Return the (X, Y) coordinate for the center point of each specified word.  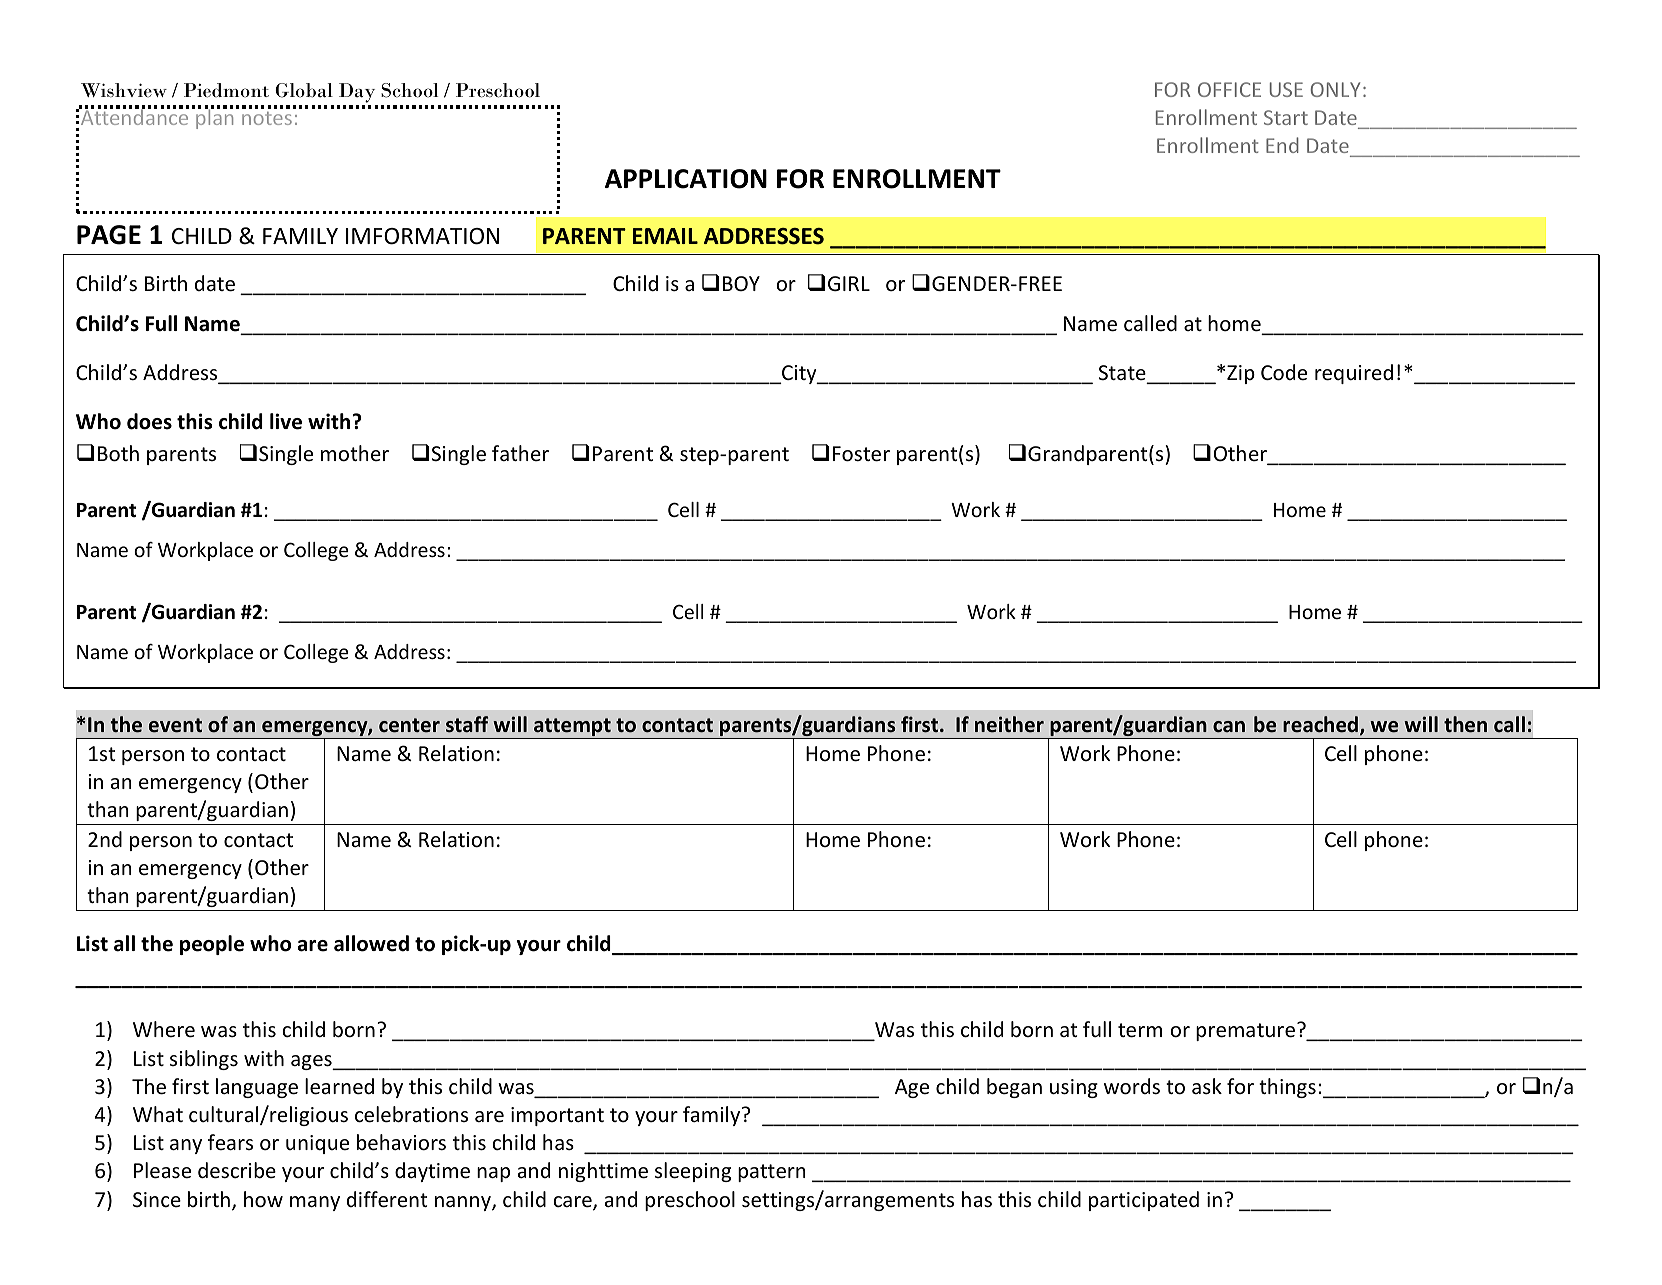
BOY (741, 283)
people (212, 945)
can (1229, 726)
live (286, 421)
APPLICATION (686, 179)
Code (1284, 372)
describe (237, 1170)
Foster (861, 454)
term (1140, 1030)
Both (118, 453)
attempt (572, 728)
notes (267, 118)
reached (1320, 724)
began (1014, 1088)
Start (1286, 117)
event (175, 725)
